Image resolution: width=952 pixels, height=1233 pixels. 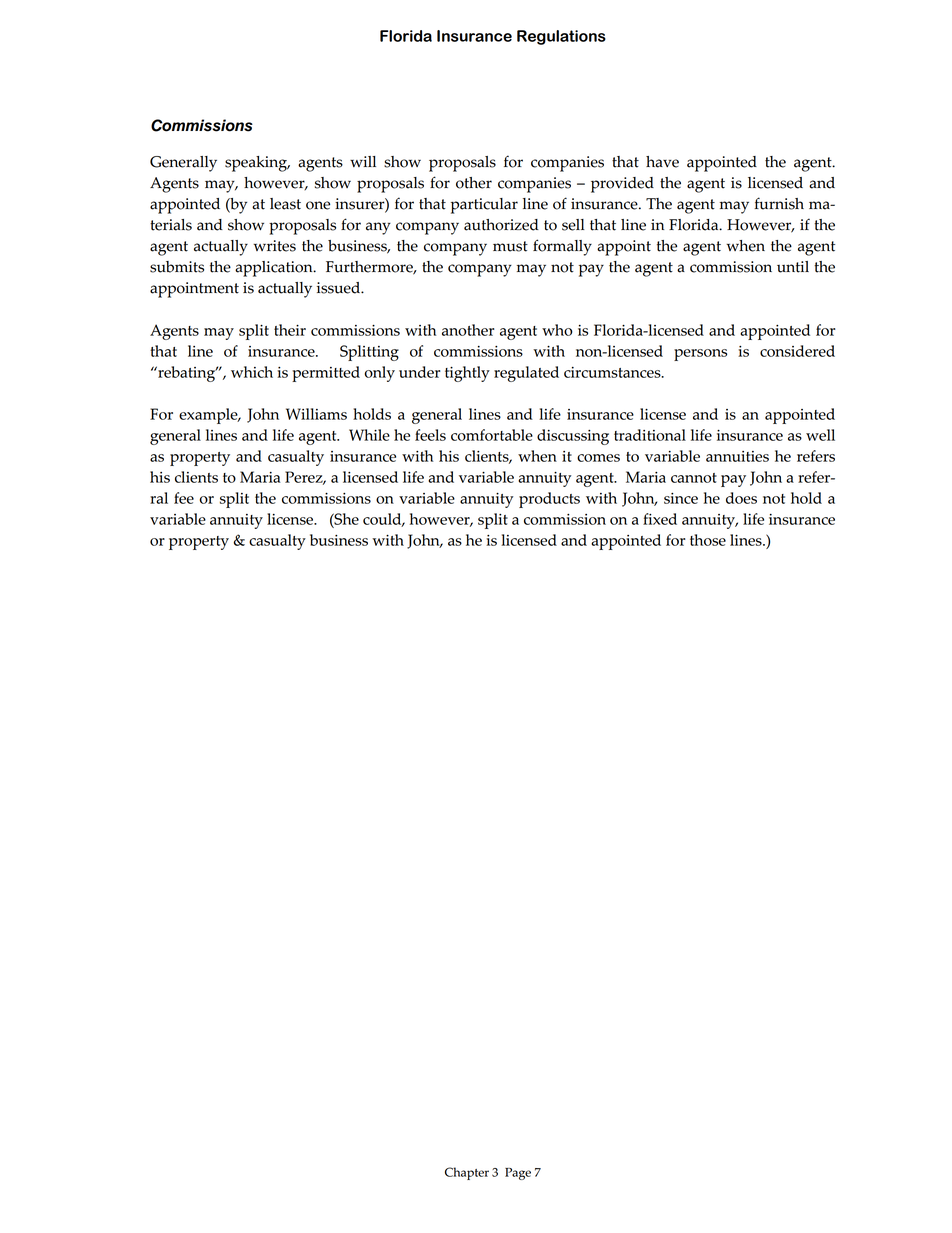 I want to click on have, so click(x=662, y=162).
